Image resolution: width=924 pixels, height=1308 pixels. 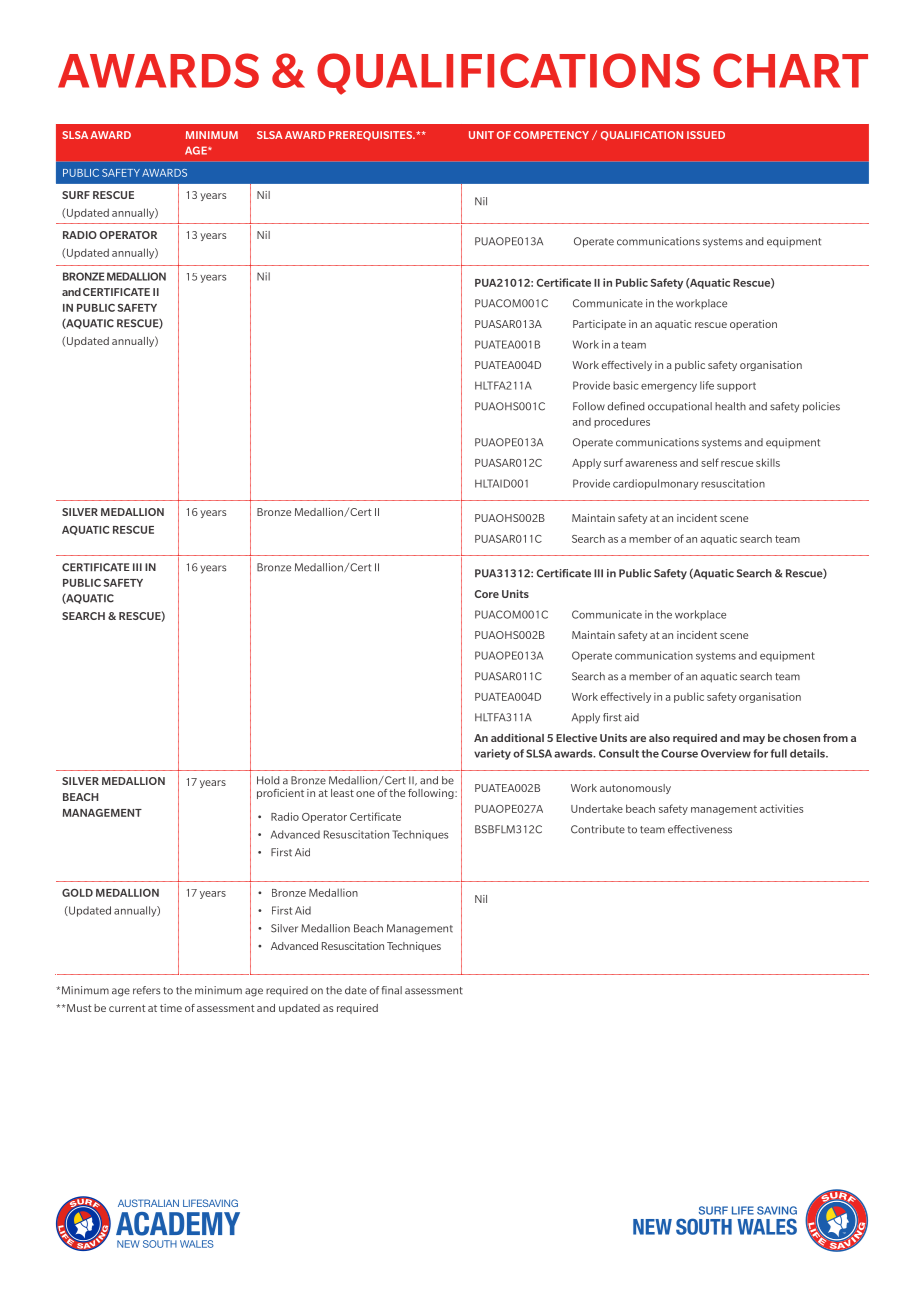 What do you see at coordinates (790, 70) in the document?
I see `CHART` at bounding box center [790, 70].
